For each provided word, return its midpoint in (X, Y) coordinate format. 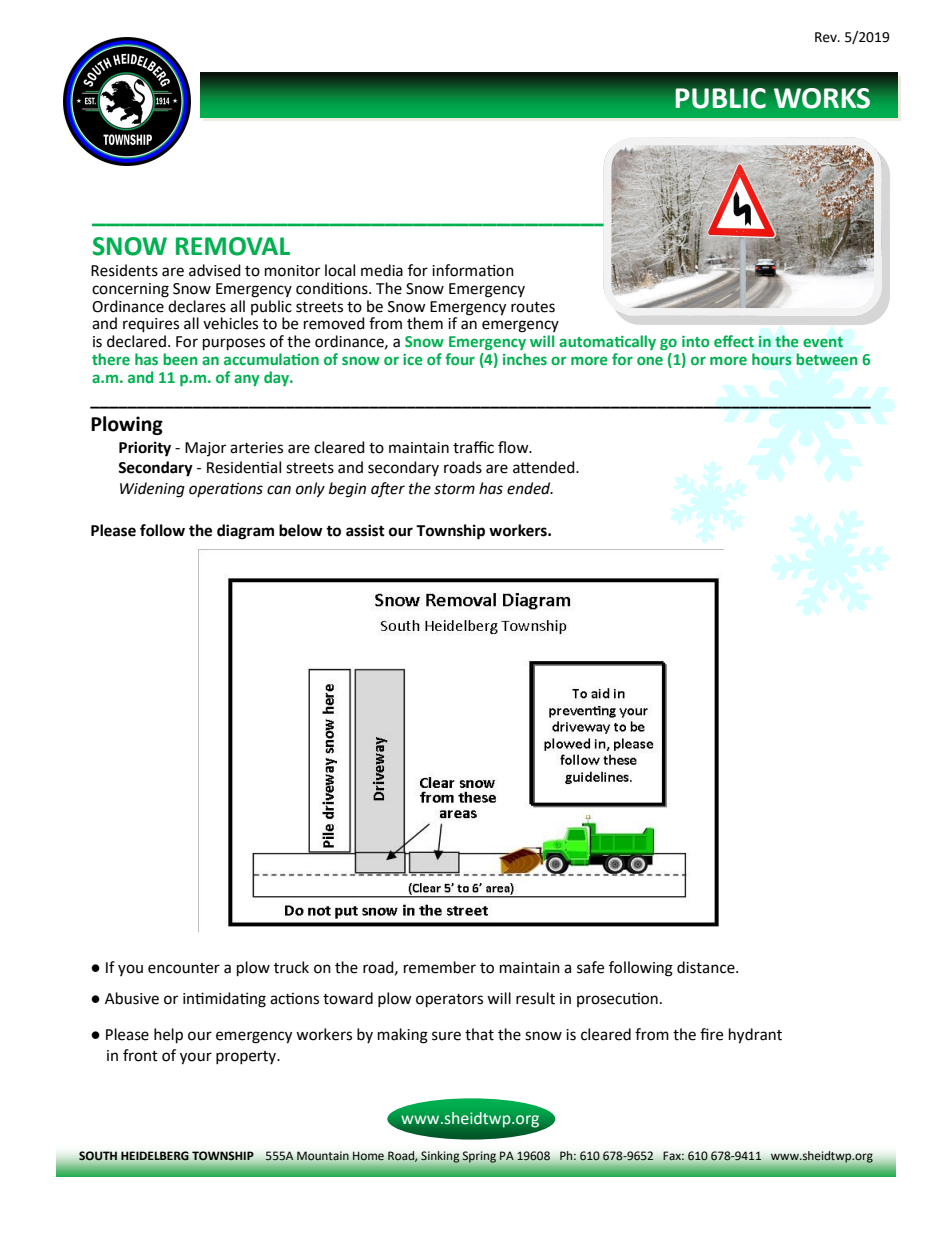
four (460, 359)
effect (734, 341)
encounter (184, 968)
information (473, 270)
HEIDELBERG (155, 1156)
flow (514, 447)
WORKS (822, 98)
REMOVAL (233, 246)
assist (365, 530)
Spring (479, 1157)
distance (707, 967)
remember (440, 967)
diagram (245, 532)
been (180, 359)
